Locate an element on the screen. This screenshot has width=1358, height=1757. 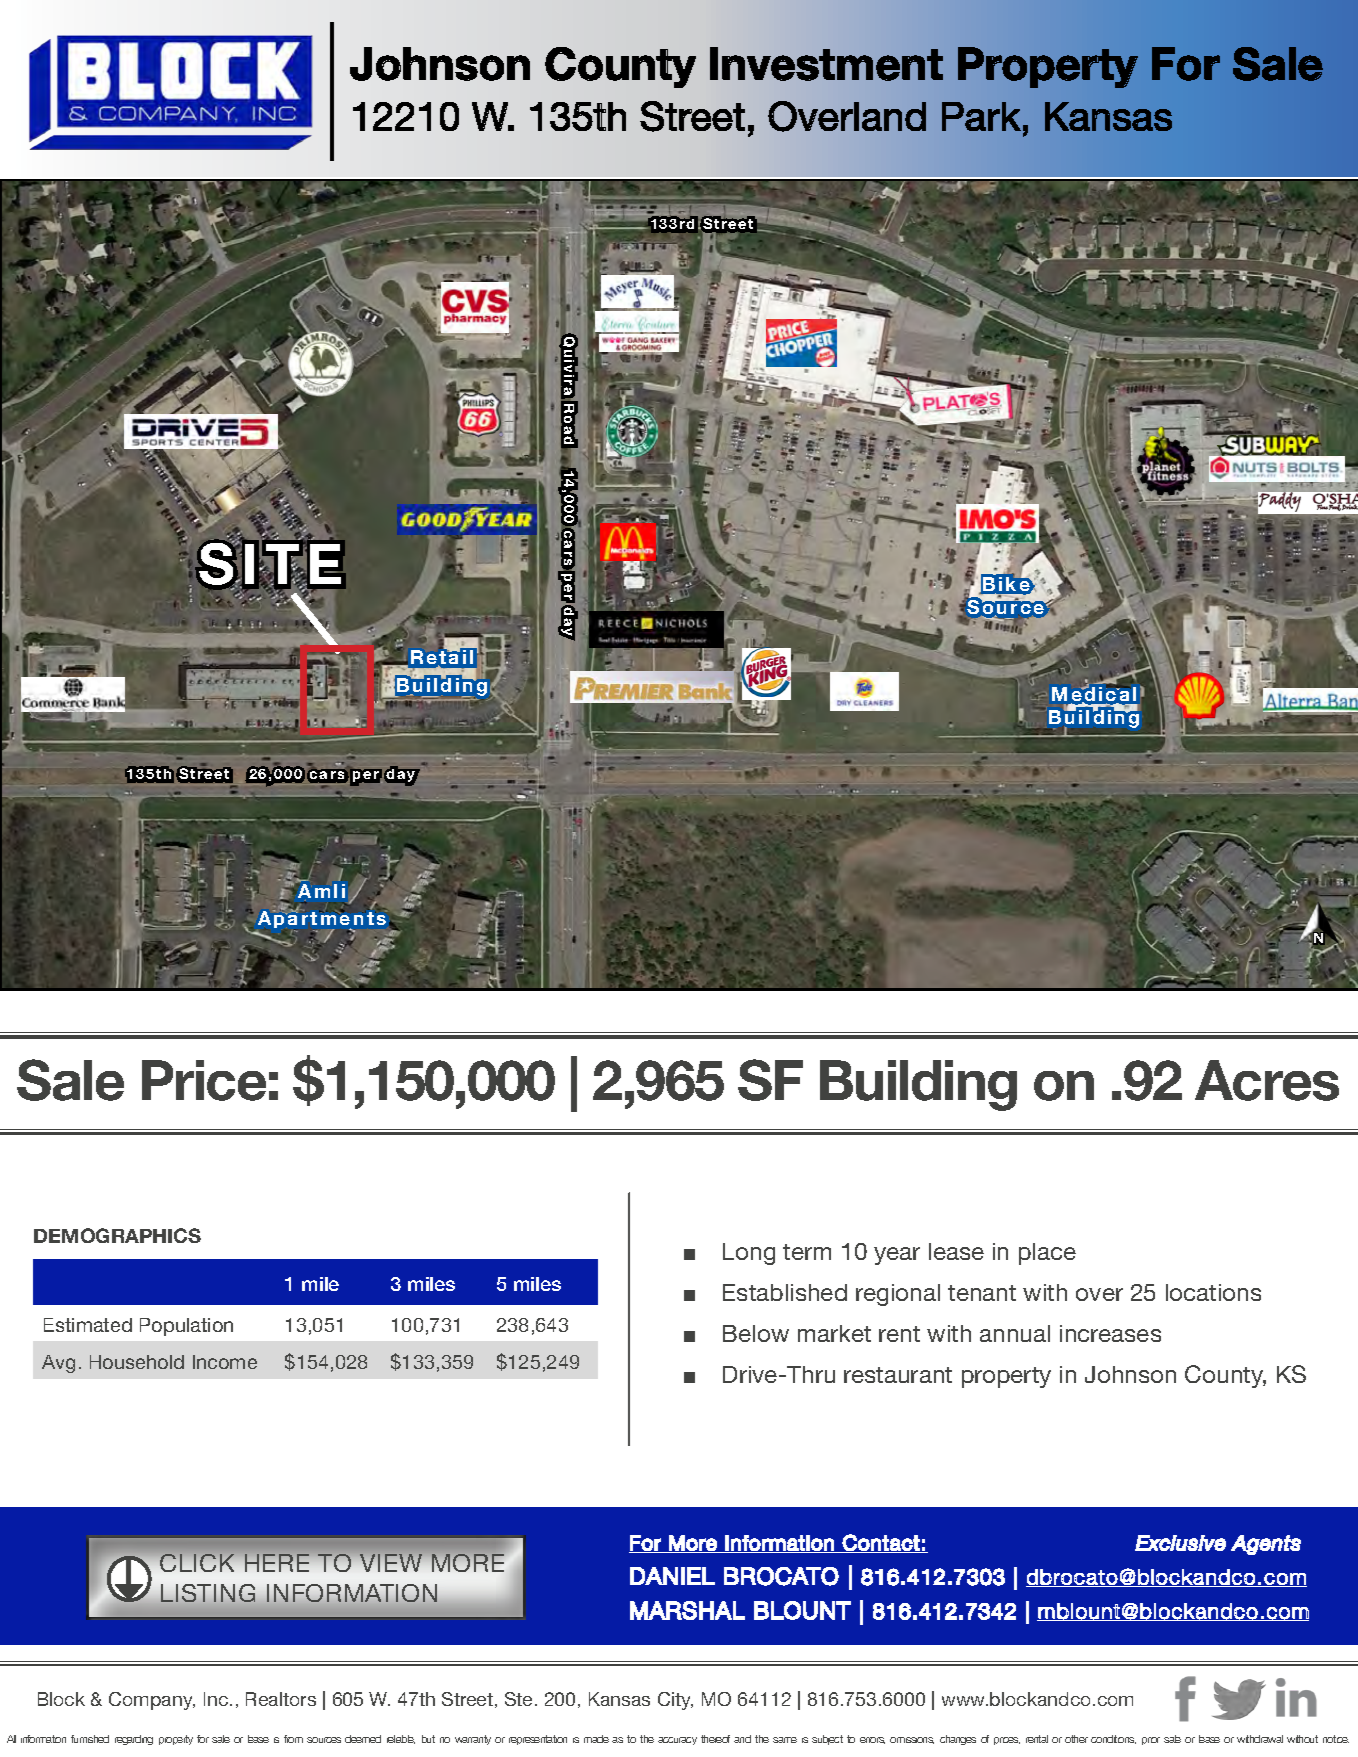
Park is located at coordinates (981, 116).
